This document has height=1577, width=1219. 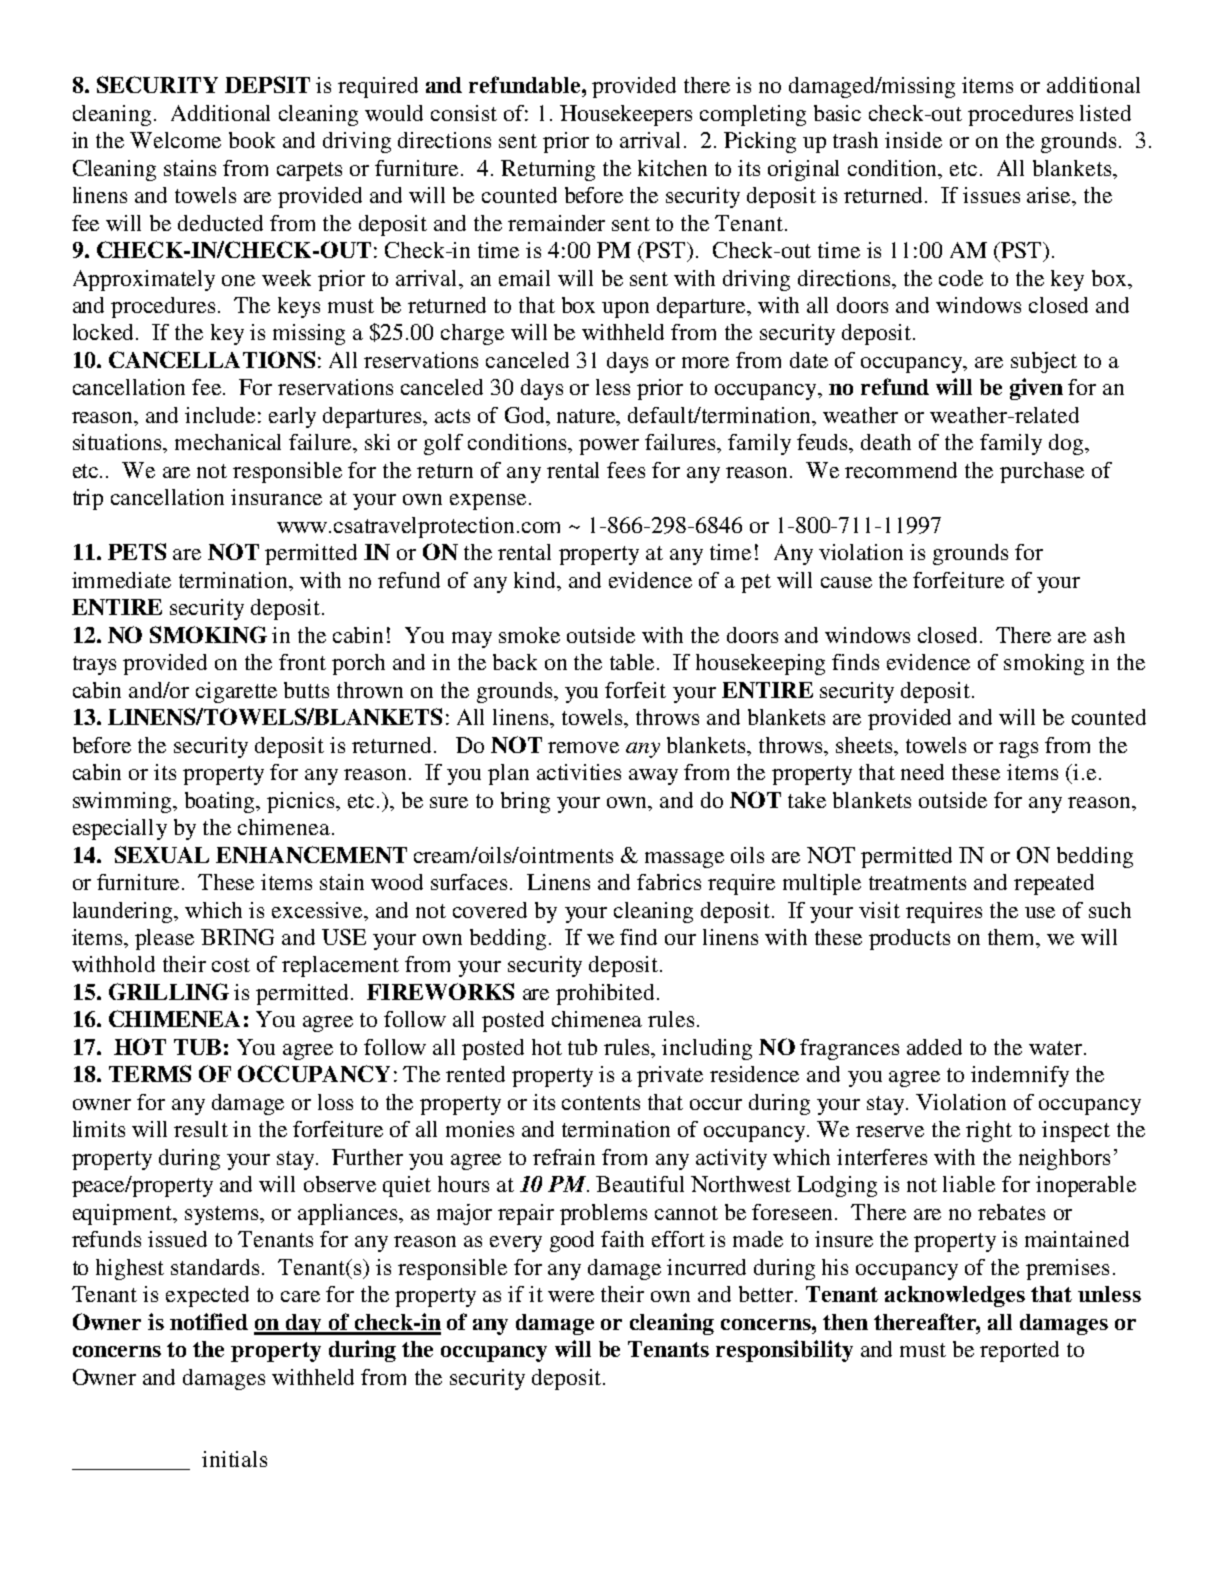 I want to click on immediate, so click(x=121, y=580).
